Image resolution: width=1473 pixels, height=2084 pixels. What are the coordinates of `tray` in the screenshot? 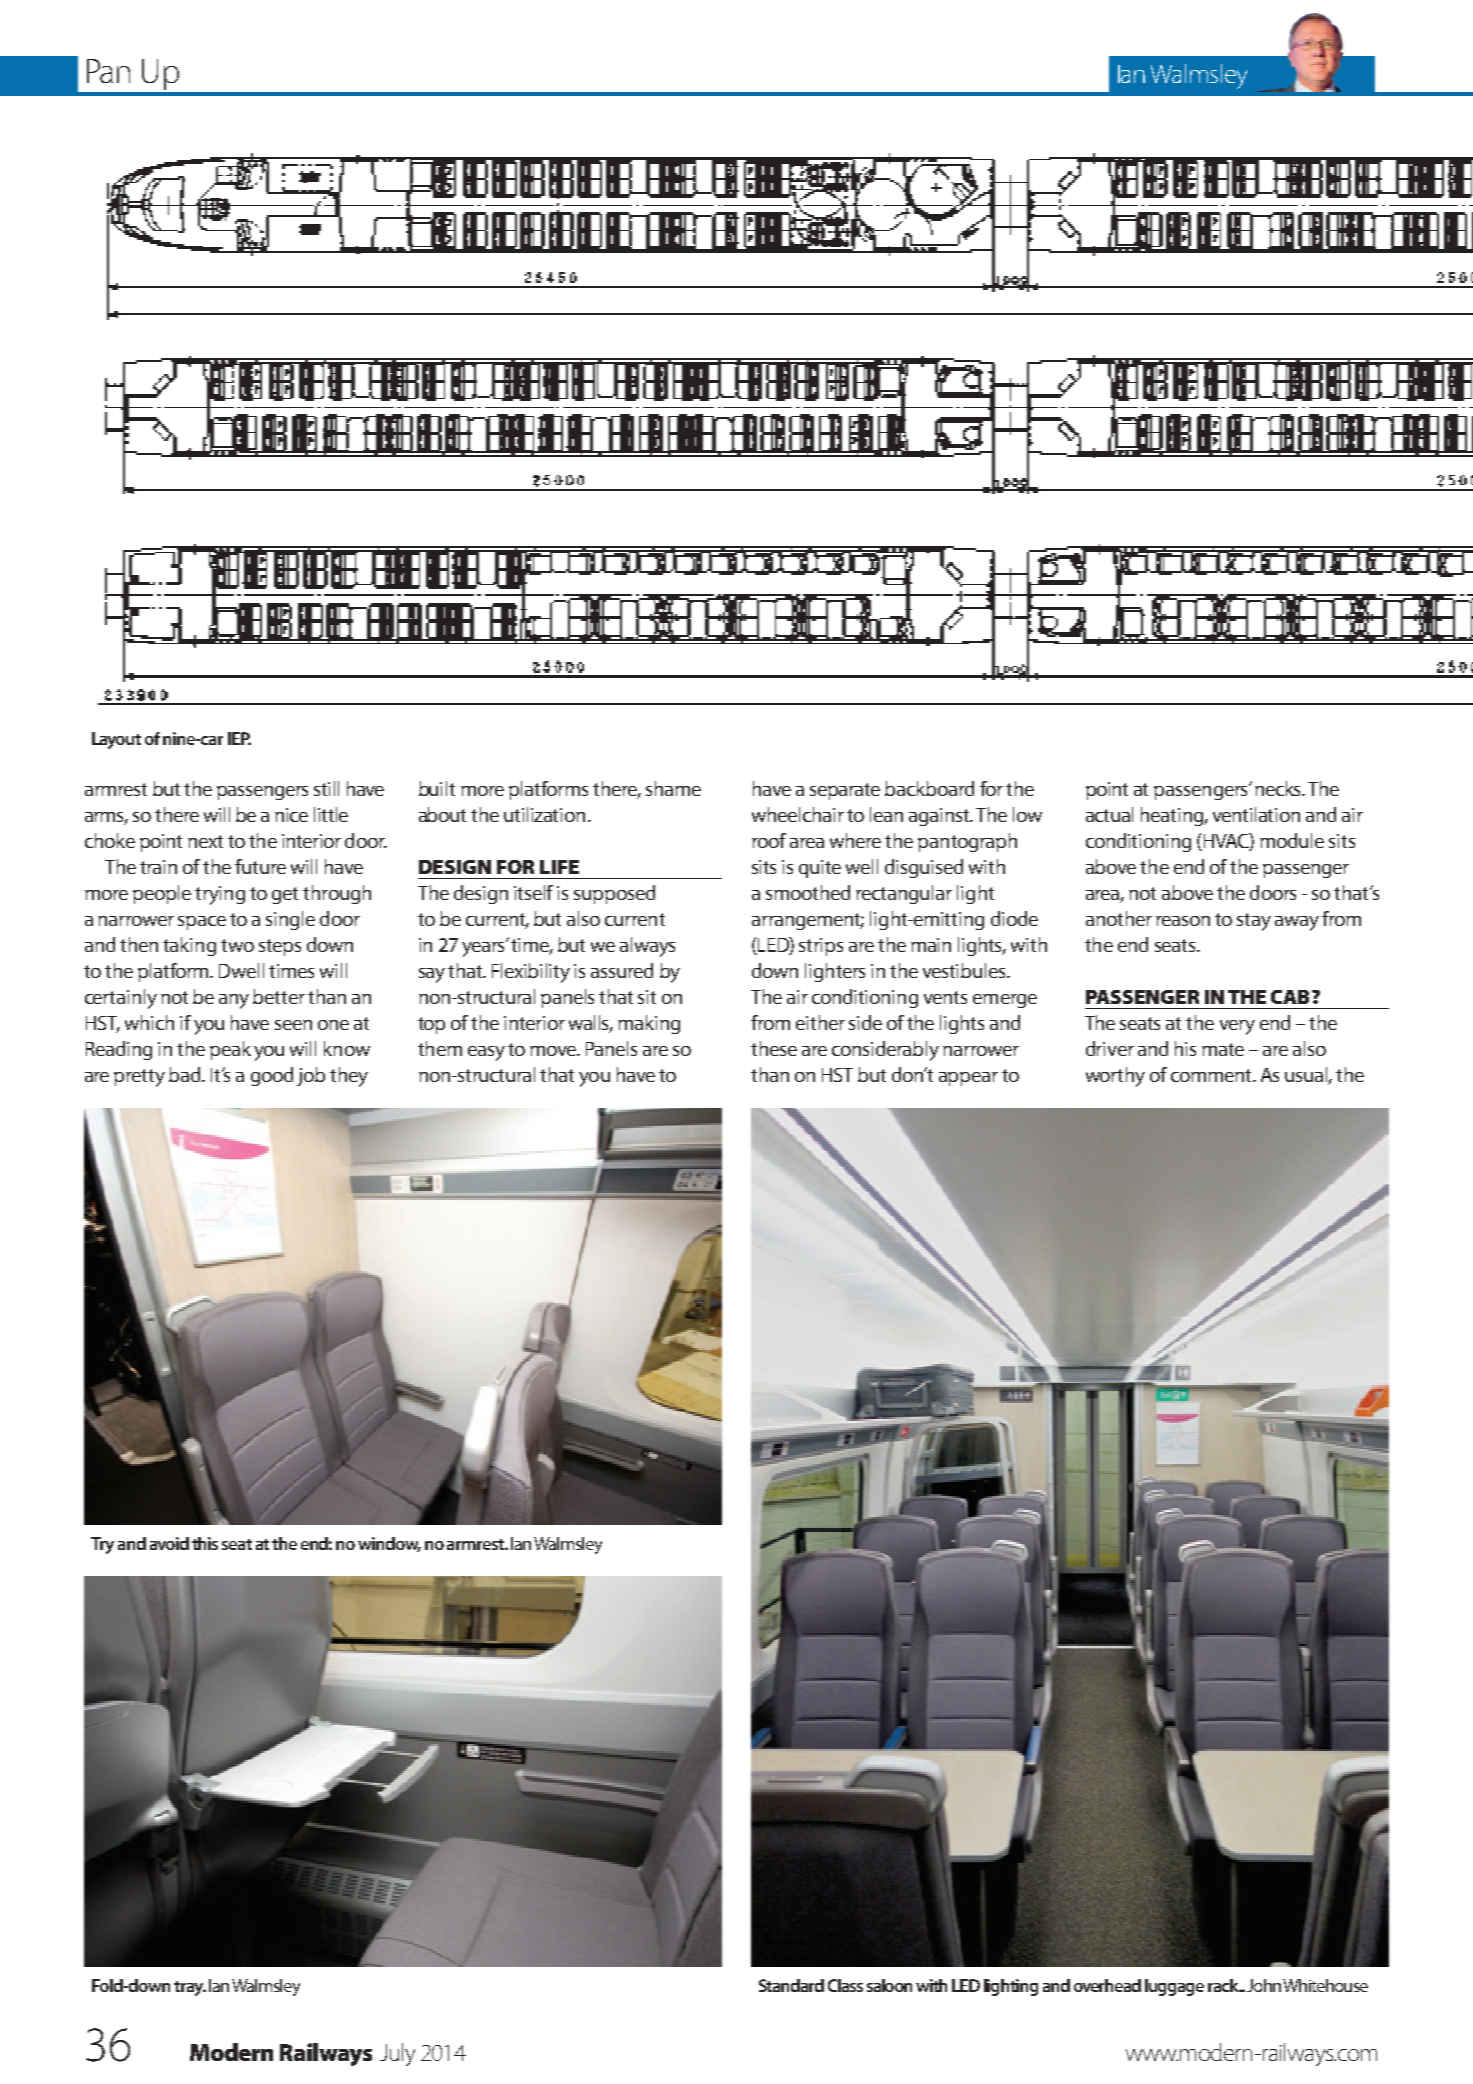 It's located at (190, 1988).
